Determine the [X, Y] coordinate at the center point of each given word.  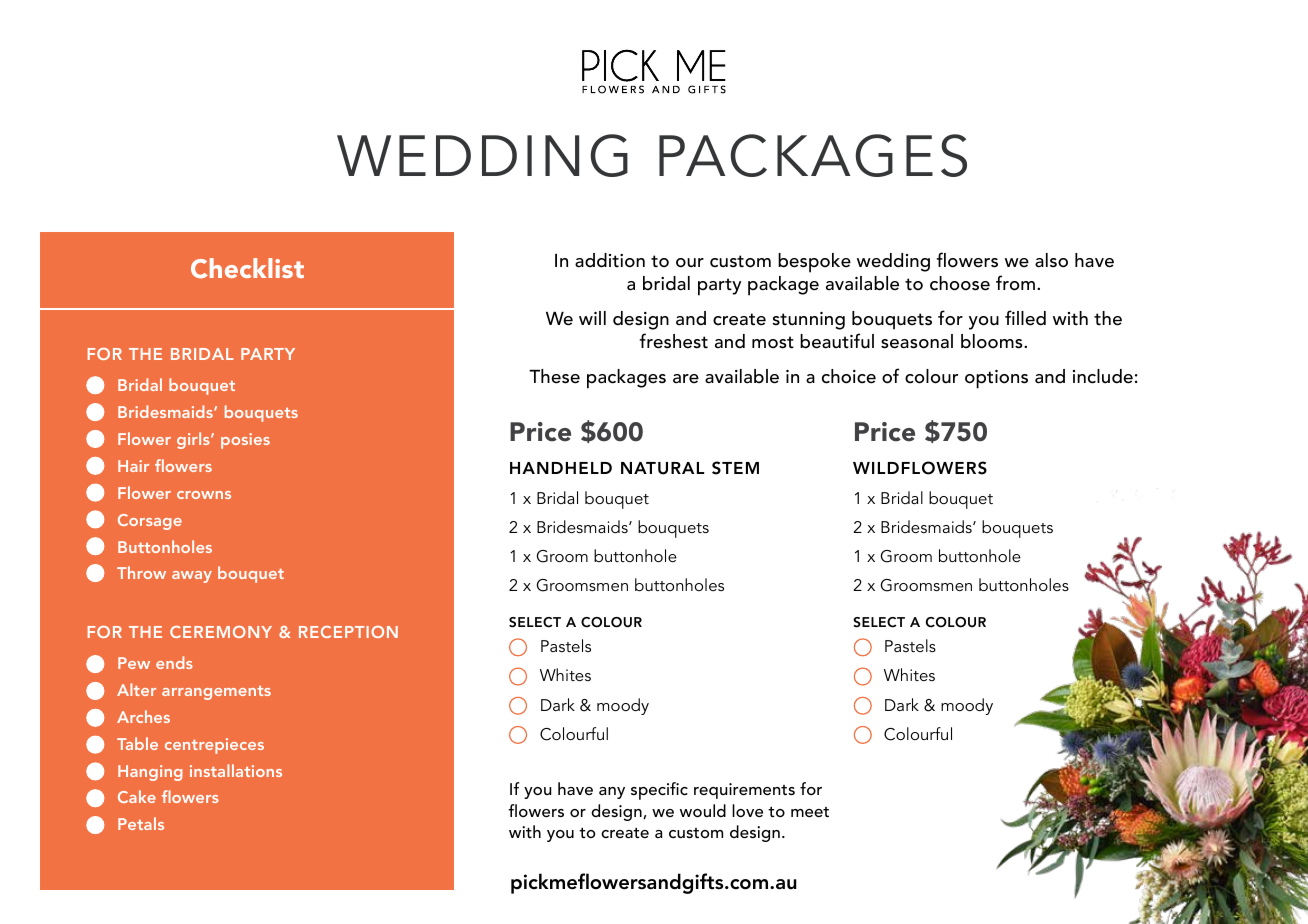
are [686, 379]
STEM [735, 468]
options [996, 379]
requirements [744, 791]
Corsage [150, 522]
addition [610, 260]
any [612, 793]
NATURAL [662, 468]
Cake [137, 796]
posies [245, 441]
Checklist [247, 268]
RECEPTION [348, 632]
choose [960, 283]
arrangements [216, 693]
